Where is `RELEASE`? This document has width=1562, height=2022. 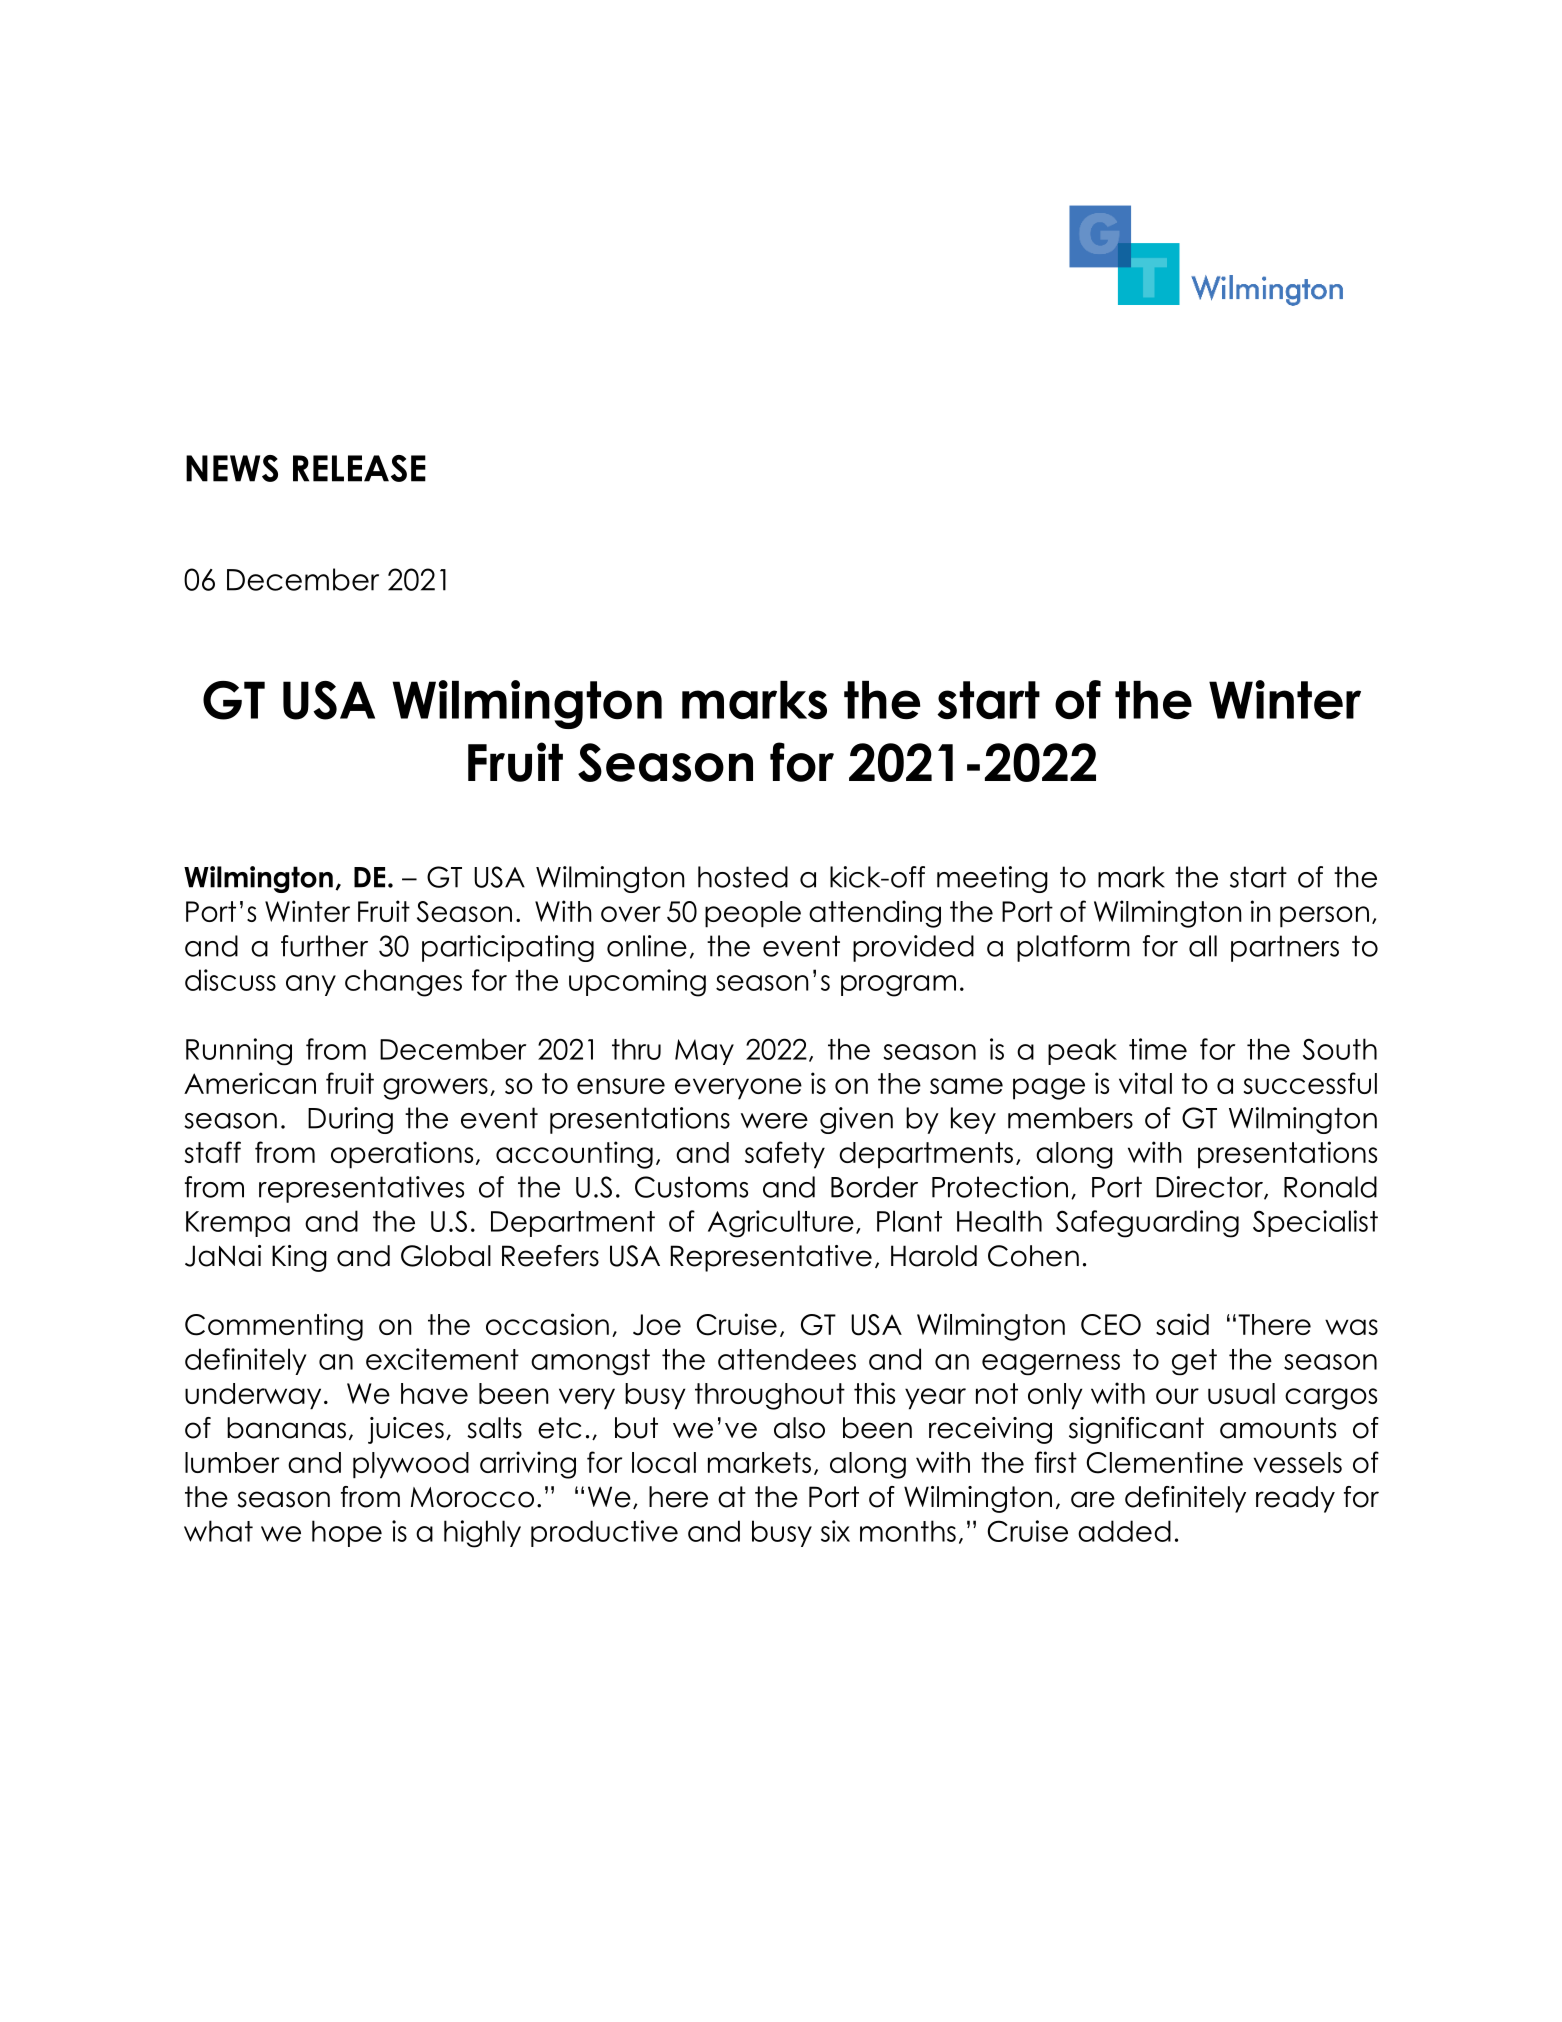 RELEASE is located at coordinates (359, 468).
